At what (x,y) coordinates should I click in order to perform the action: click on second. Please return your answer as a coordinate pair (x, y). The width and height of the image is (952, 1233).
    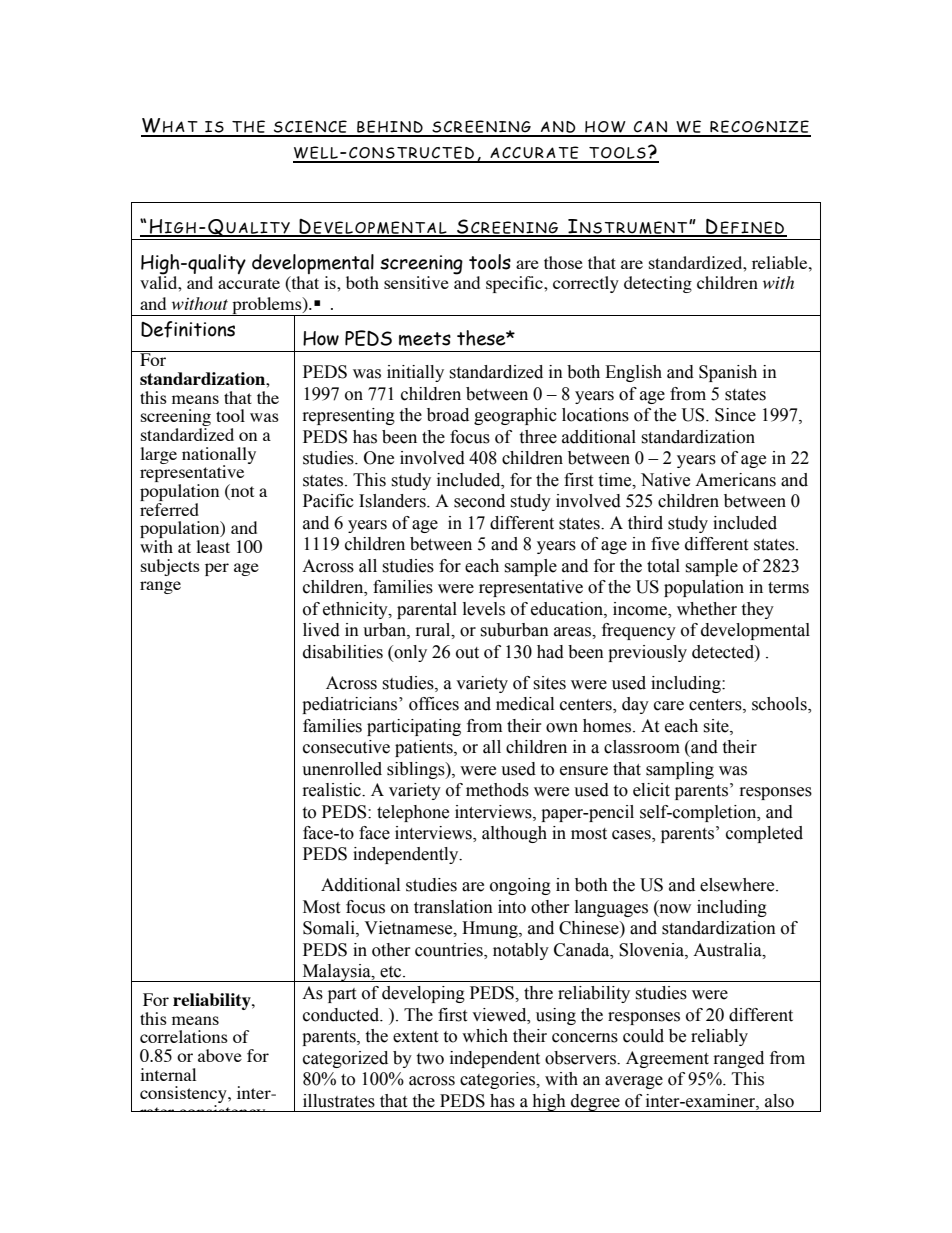
    Looking at the image, I should click on (479, 501).
